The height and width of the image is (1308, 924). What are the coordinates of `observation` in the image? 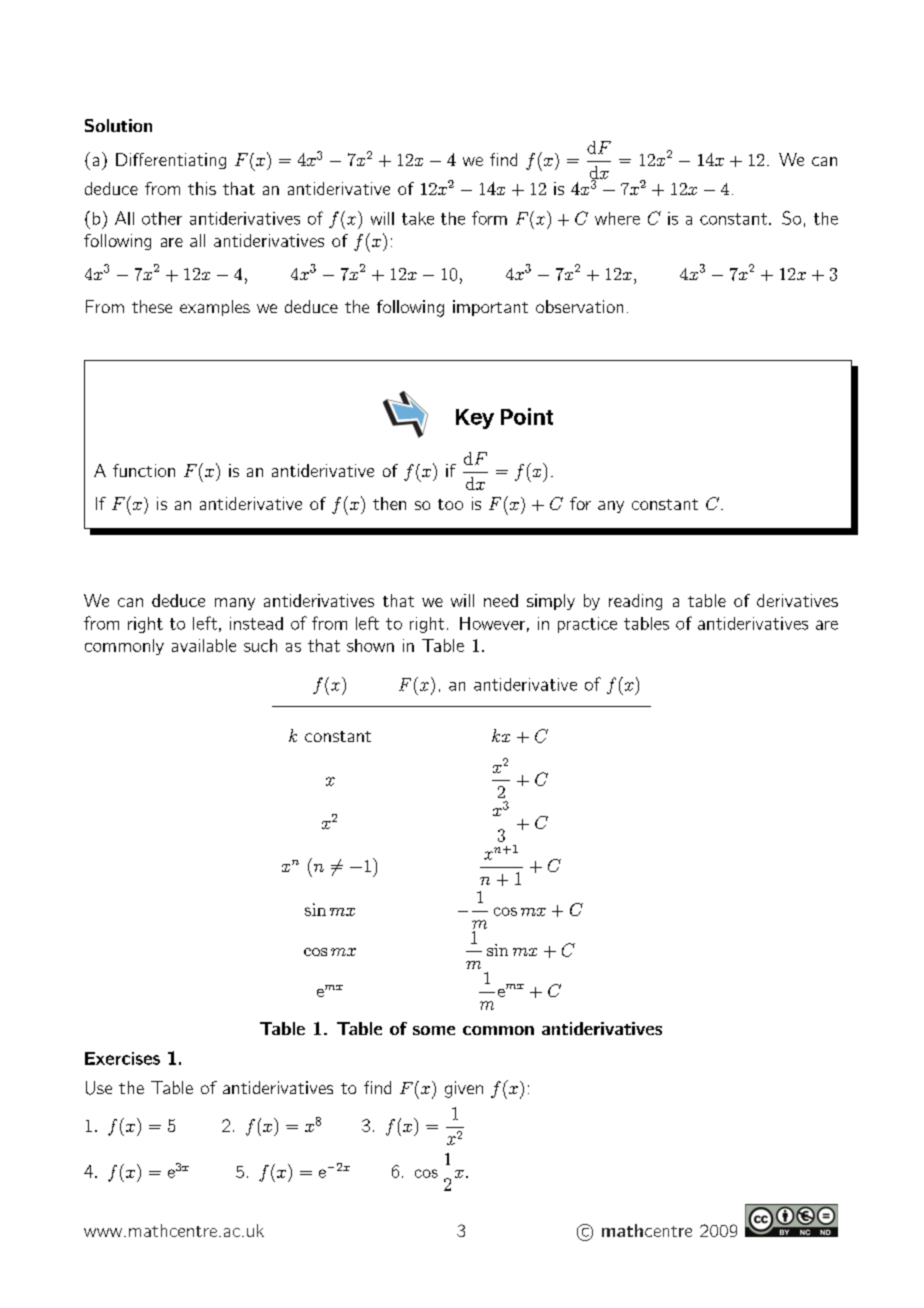 It's located at (579, 306).
